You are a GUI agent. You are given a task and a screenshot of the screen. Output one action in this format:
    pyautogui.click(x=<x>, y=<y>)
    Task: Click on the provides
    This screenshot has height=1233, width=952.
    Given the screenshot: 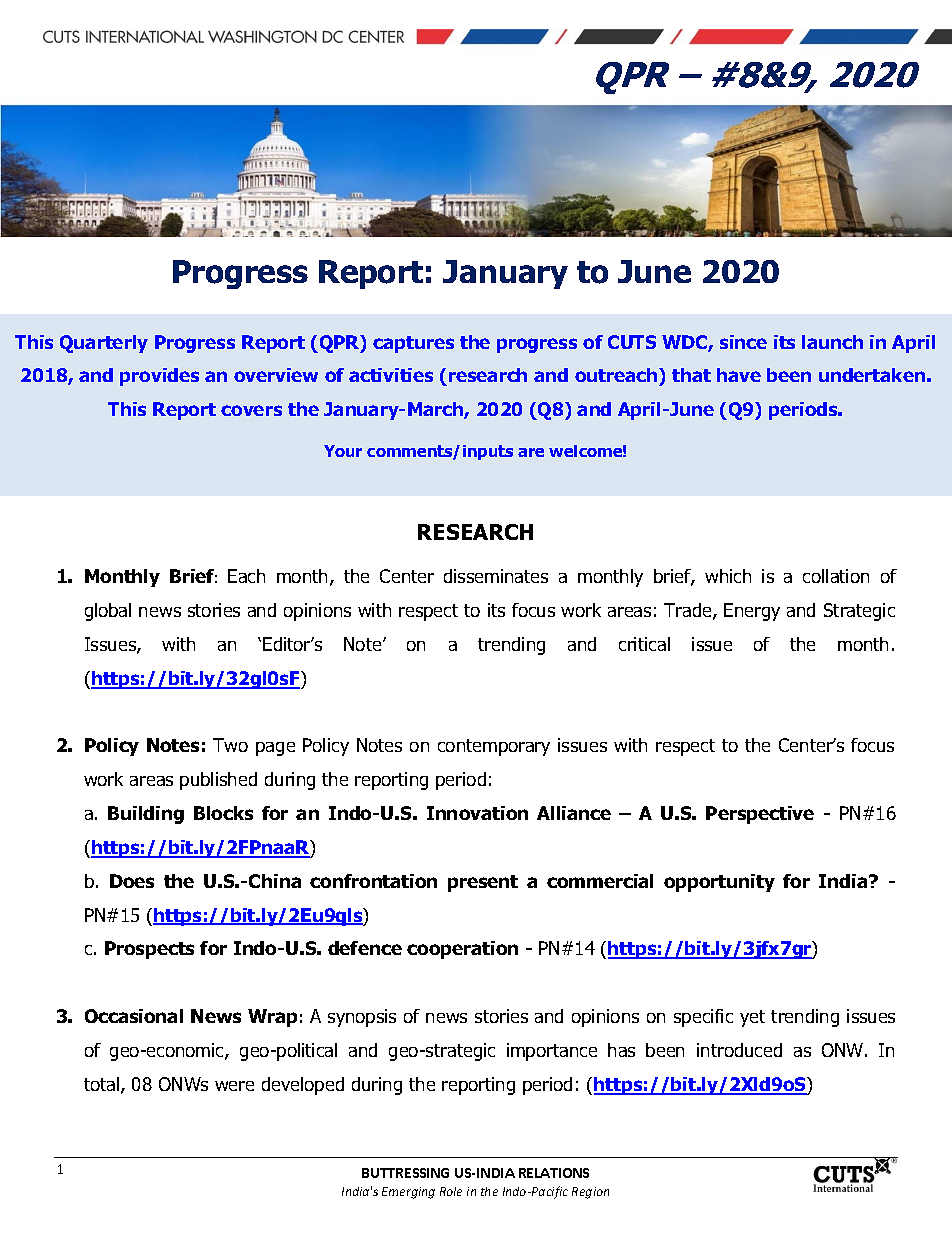 What is the action you would take?
    pyautogui.click(x=159, y=377)
